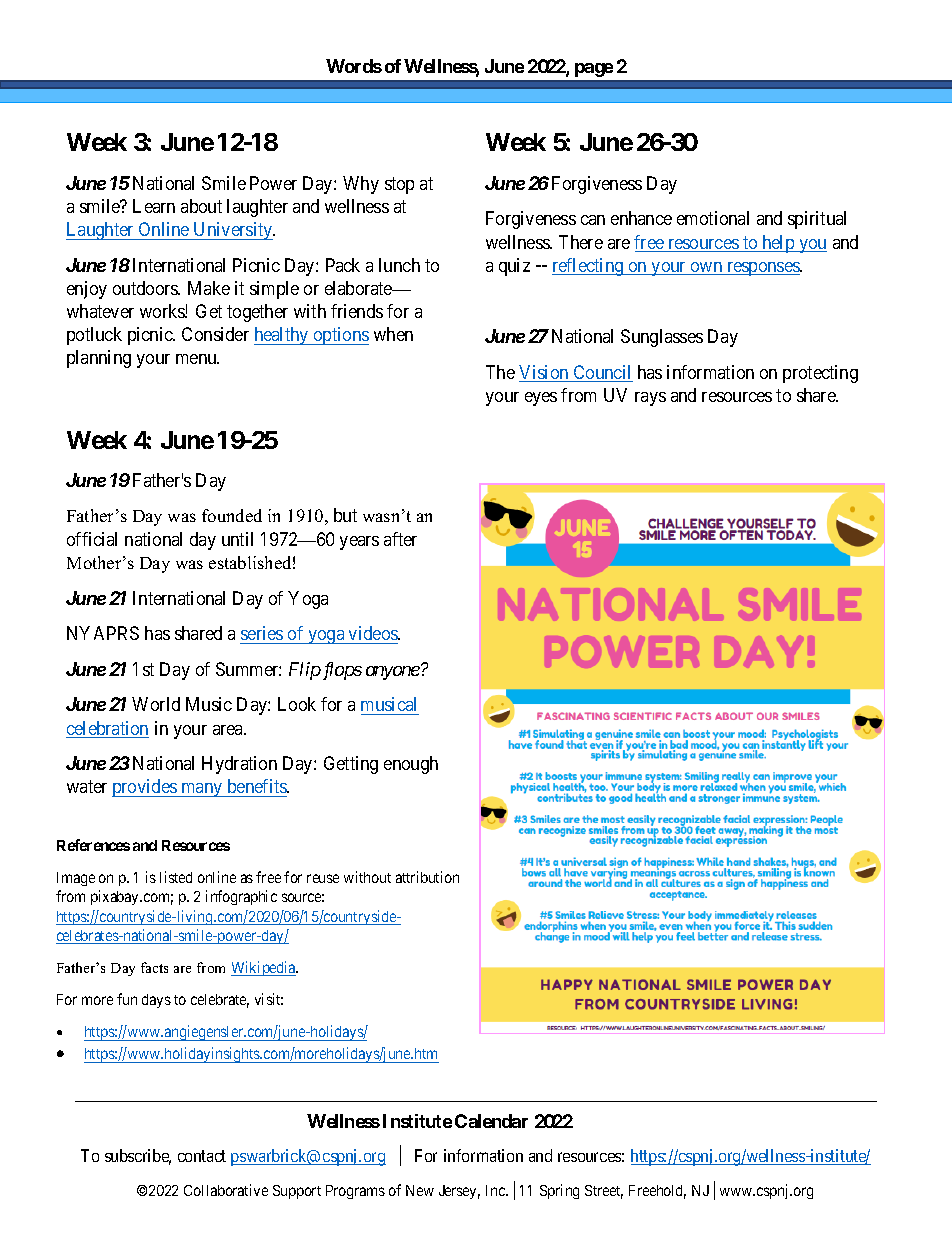 Image resolution: width=952 pixels, height=1233 pixels. I want to click on Learn, so click(154, 206).
